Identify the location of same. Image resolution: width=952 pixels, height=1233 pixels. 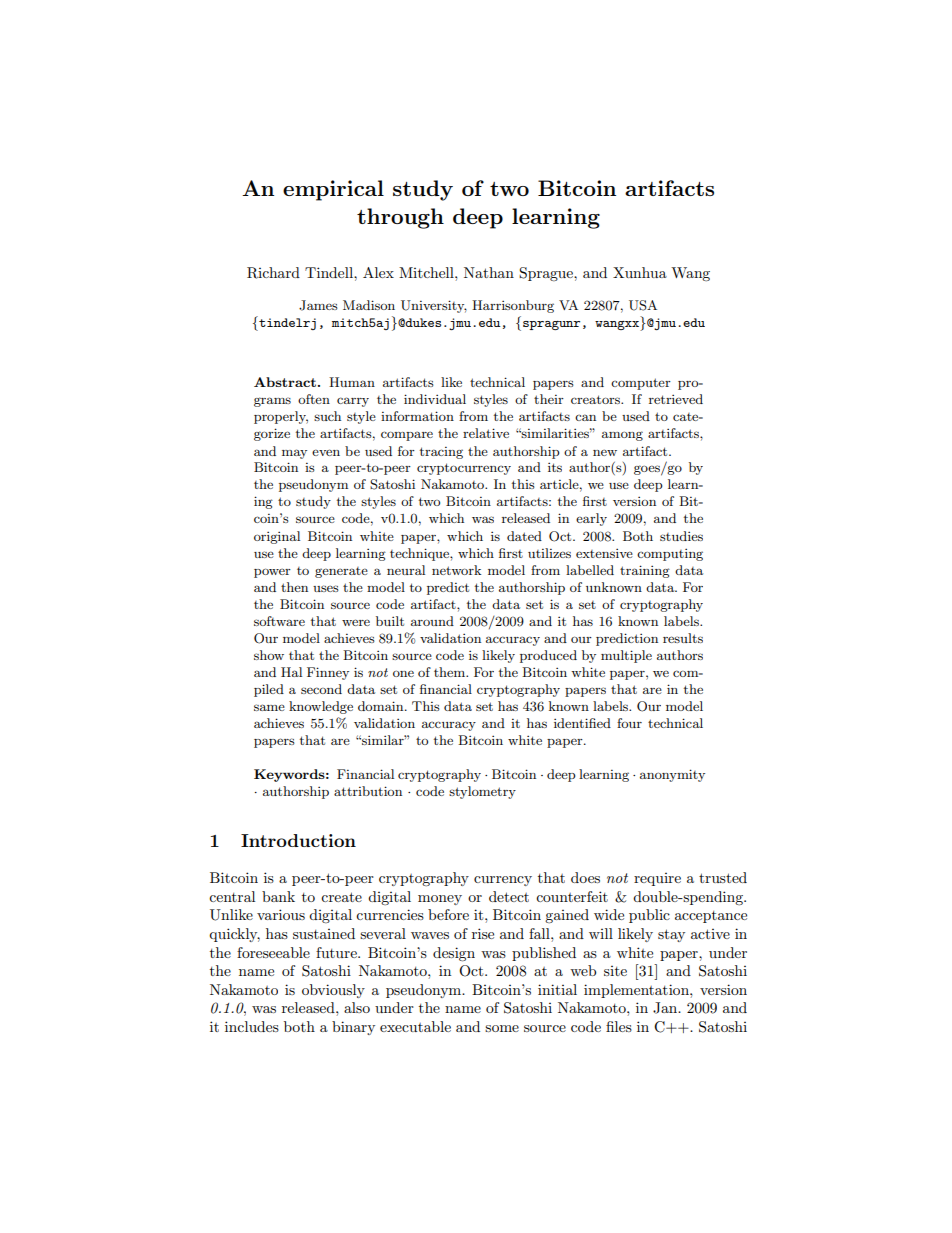
(269, 707).
